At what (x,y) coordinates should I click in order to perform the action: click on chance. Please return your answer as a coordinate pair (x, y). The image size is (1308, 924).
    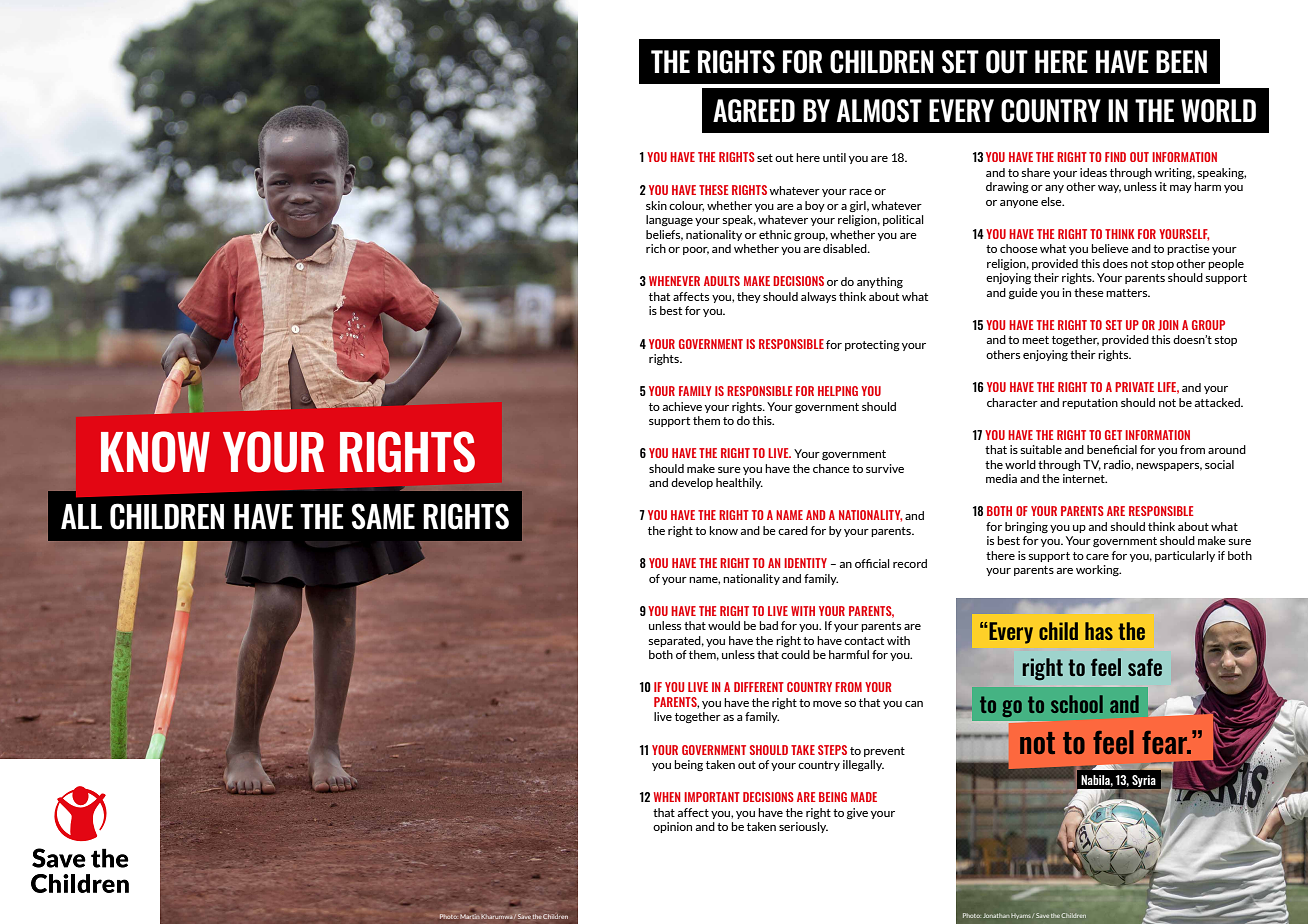
    Looking at the image, I should click on (831, 468).
